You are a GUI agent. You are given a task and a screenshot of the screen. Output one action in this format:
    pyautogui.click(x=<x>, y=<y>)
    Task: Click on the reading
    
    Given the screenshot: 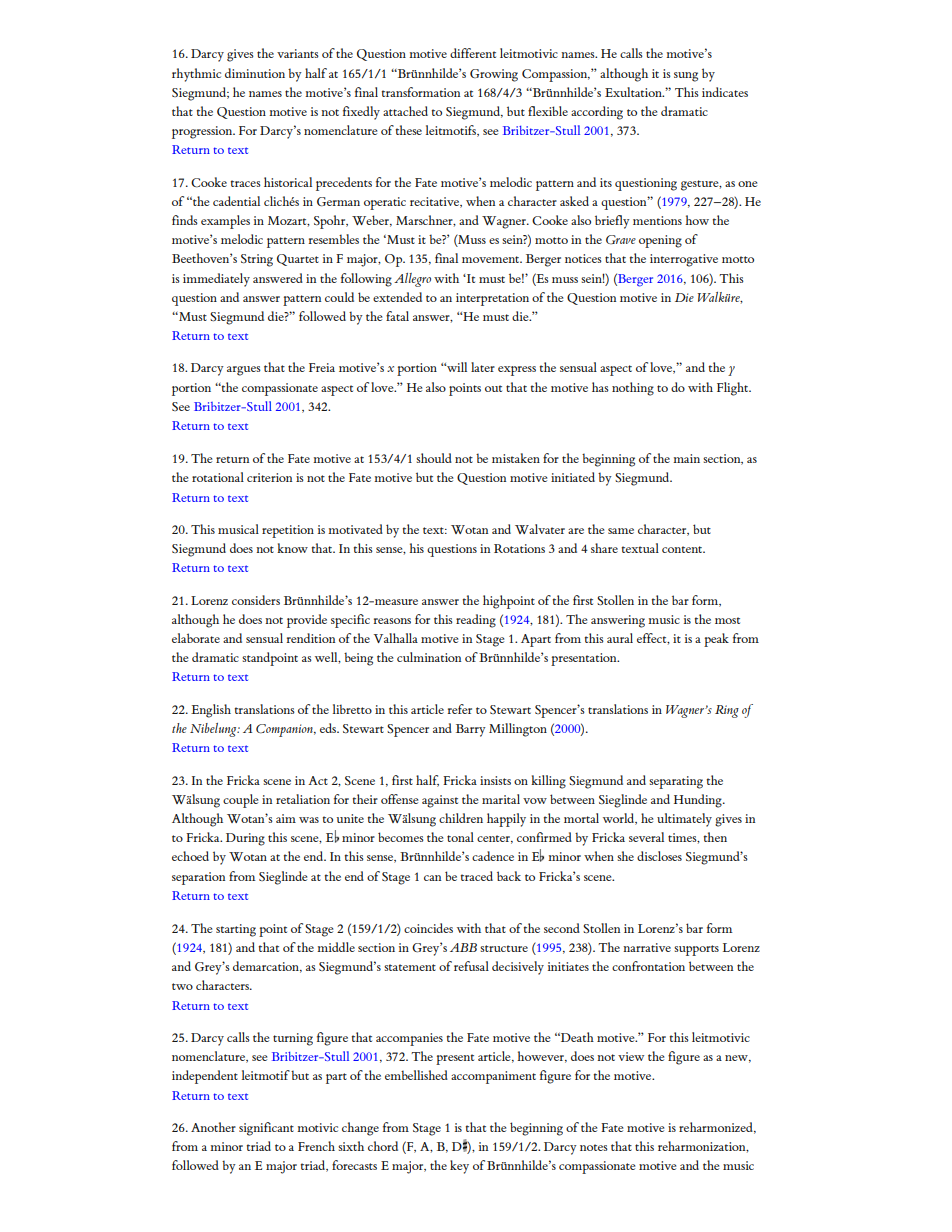 What is the action you would take?
    pyautogui.click(x=476, y=621)
